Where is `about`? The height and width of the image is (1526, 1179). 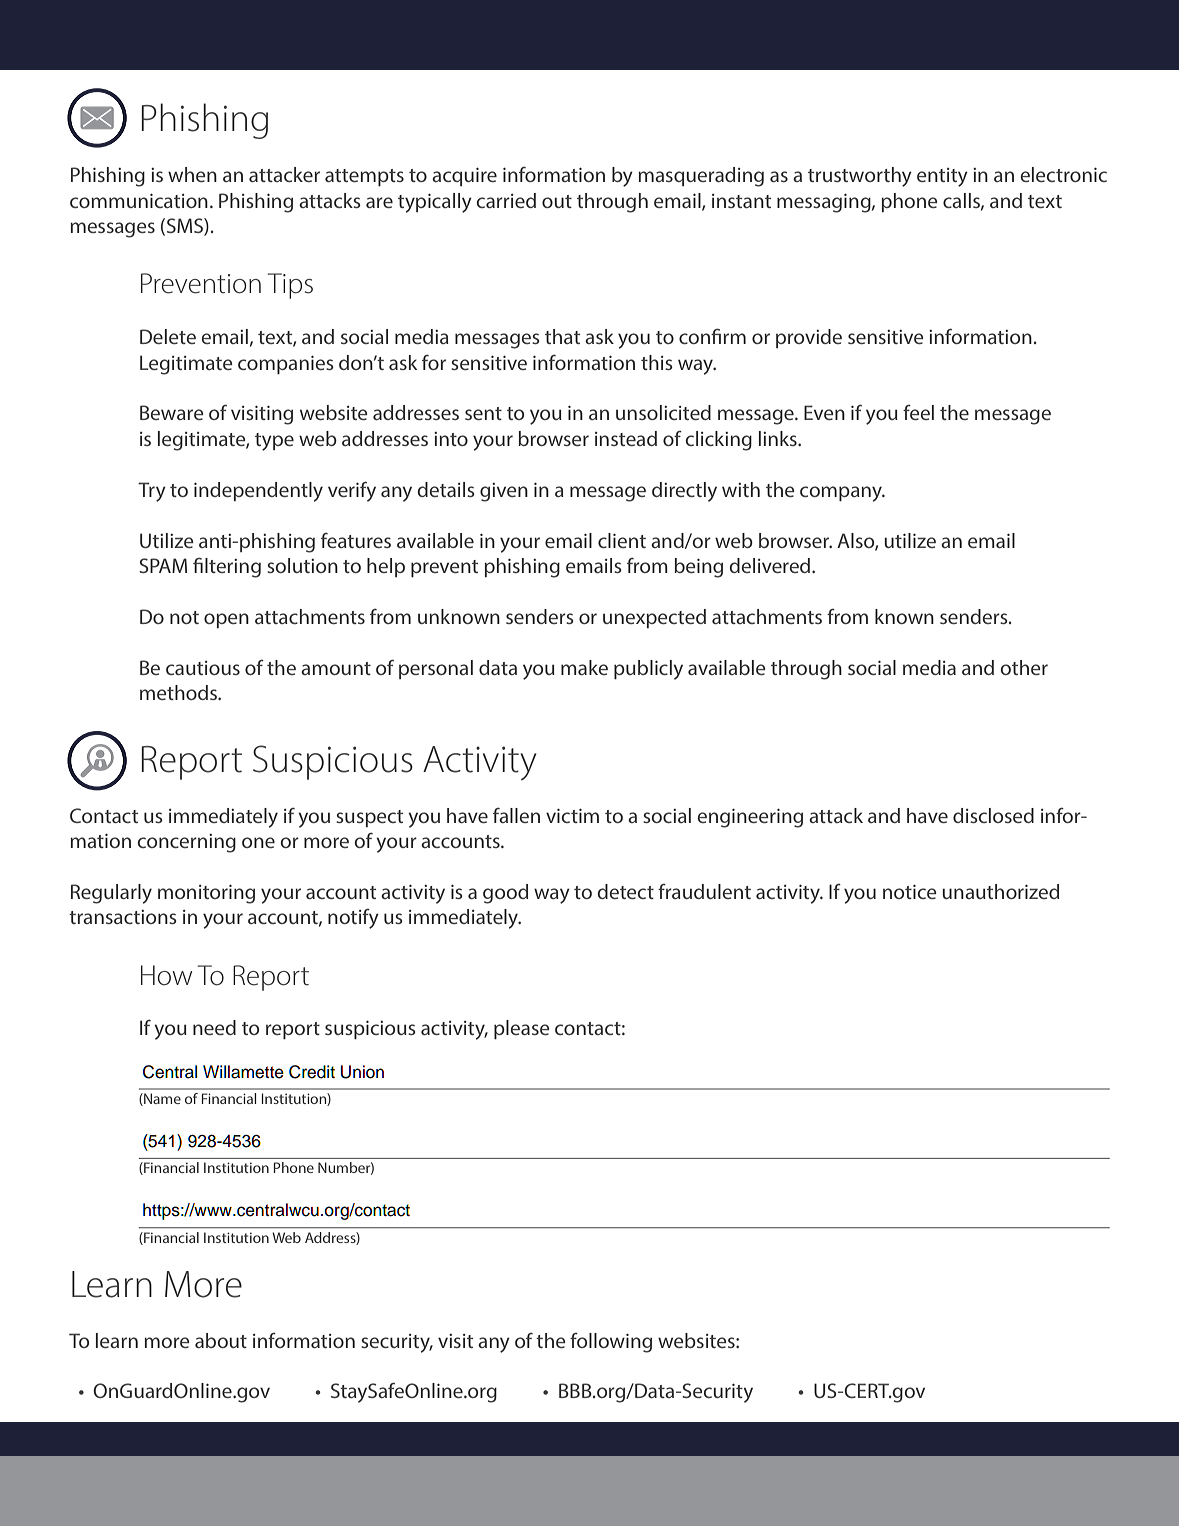 about is located at coordinates (221, 1340).
